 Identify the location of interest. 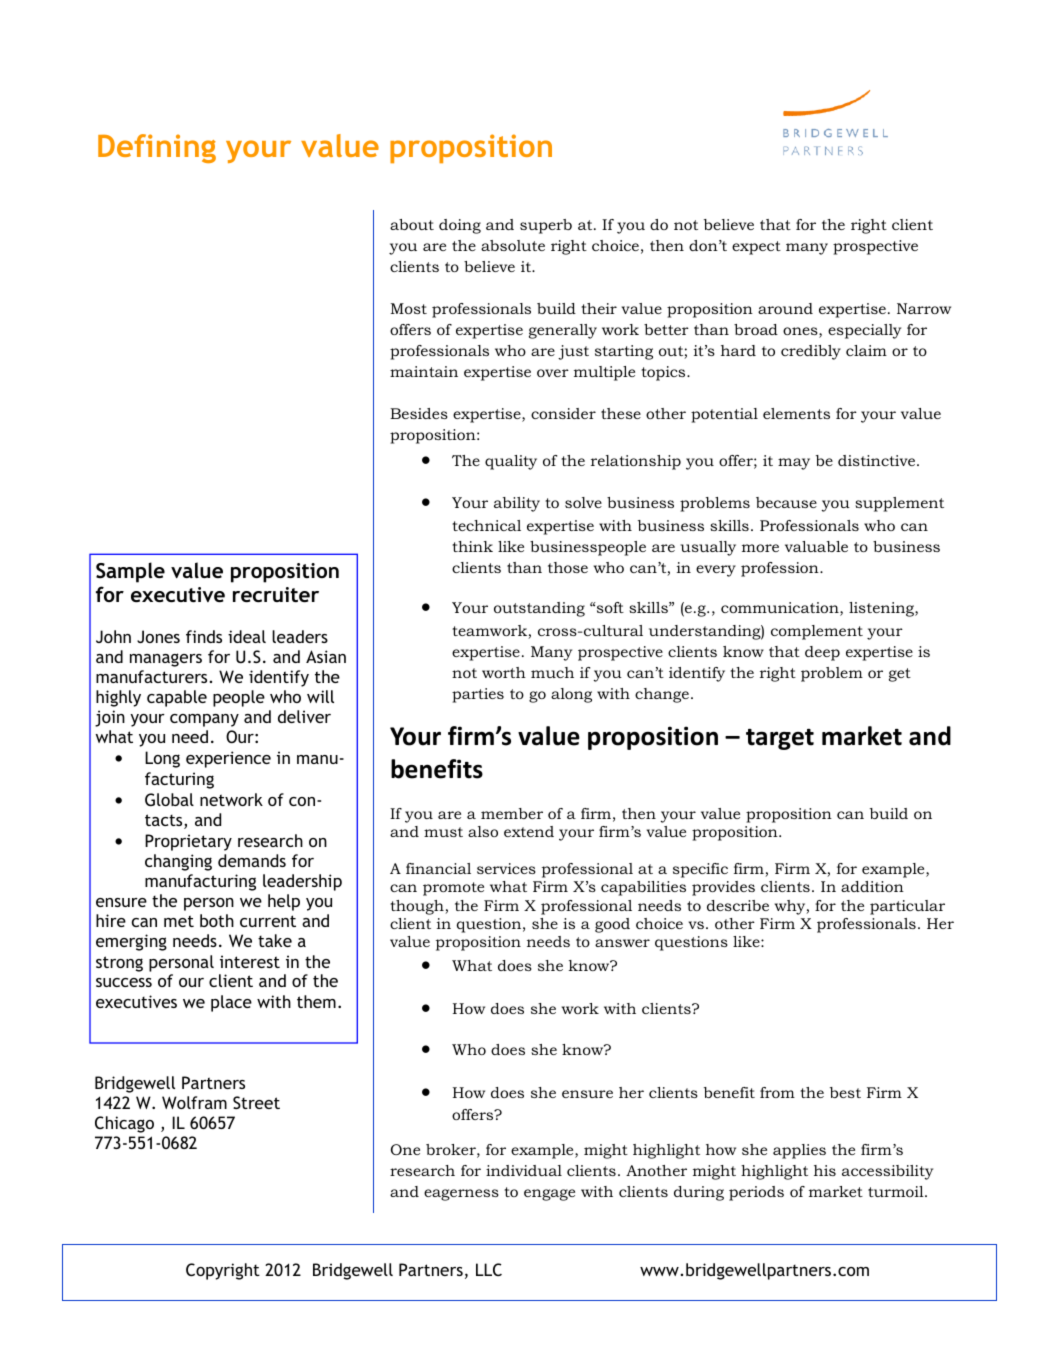
(250, 961).
